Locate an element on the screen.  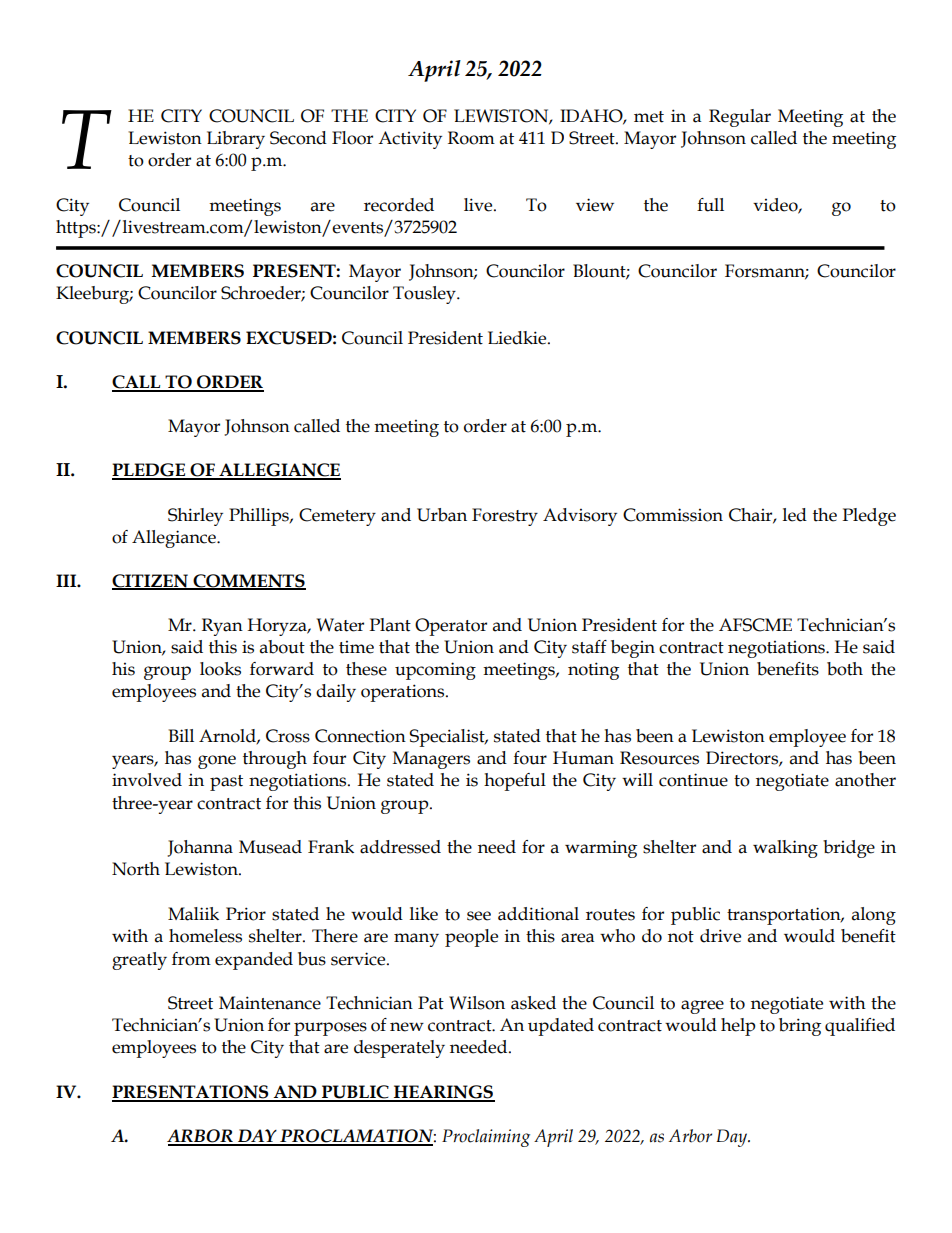
Commission is located at coordinates (673, 515).
